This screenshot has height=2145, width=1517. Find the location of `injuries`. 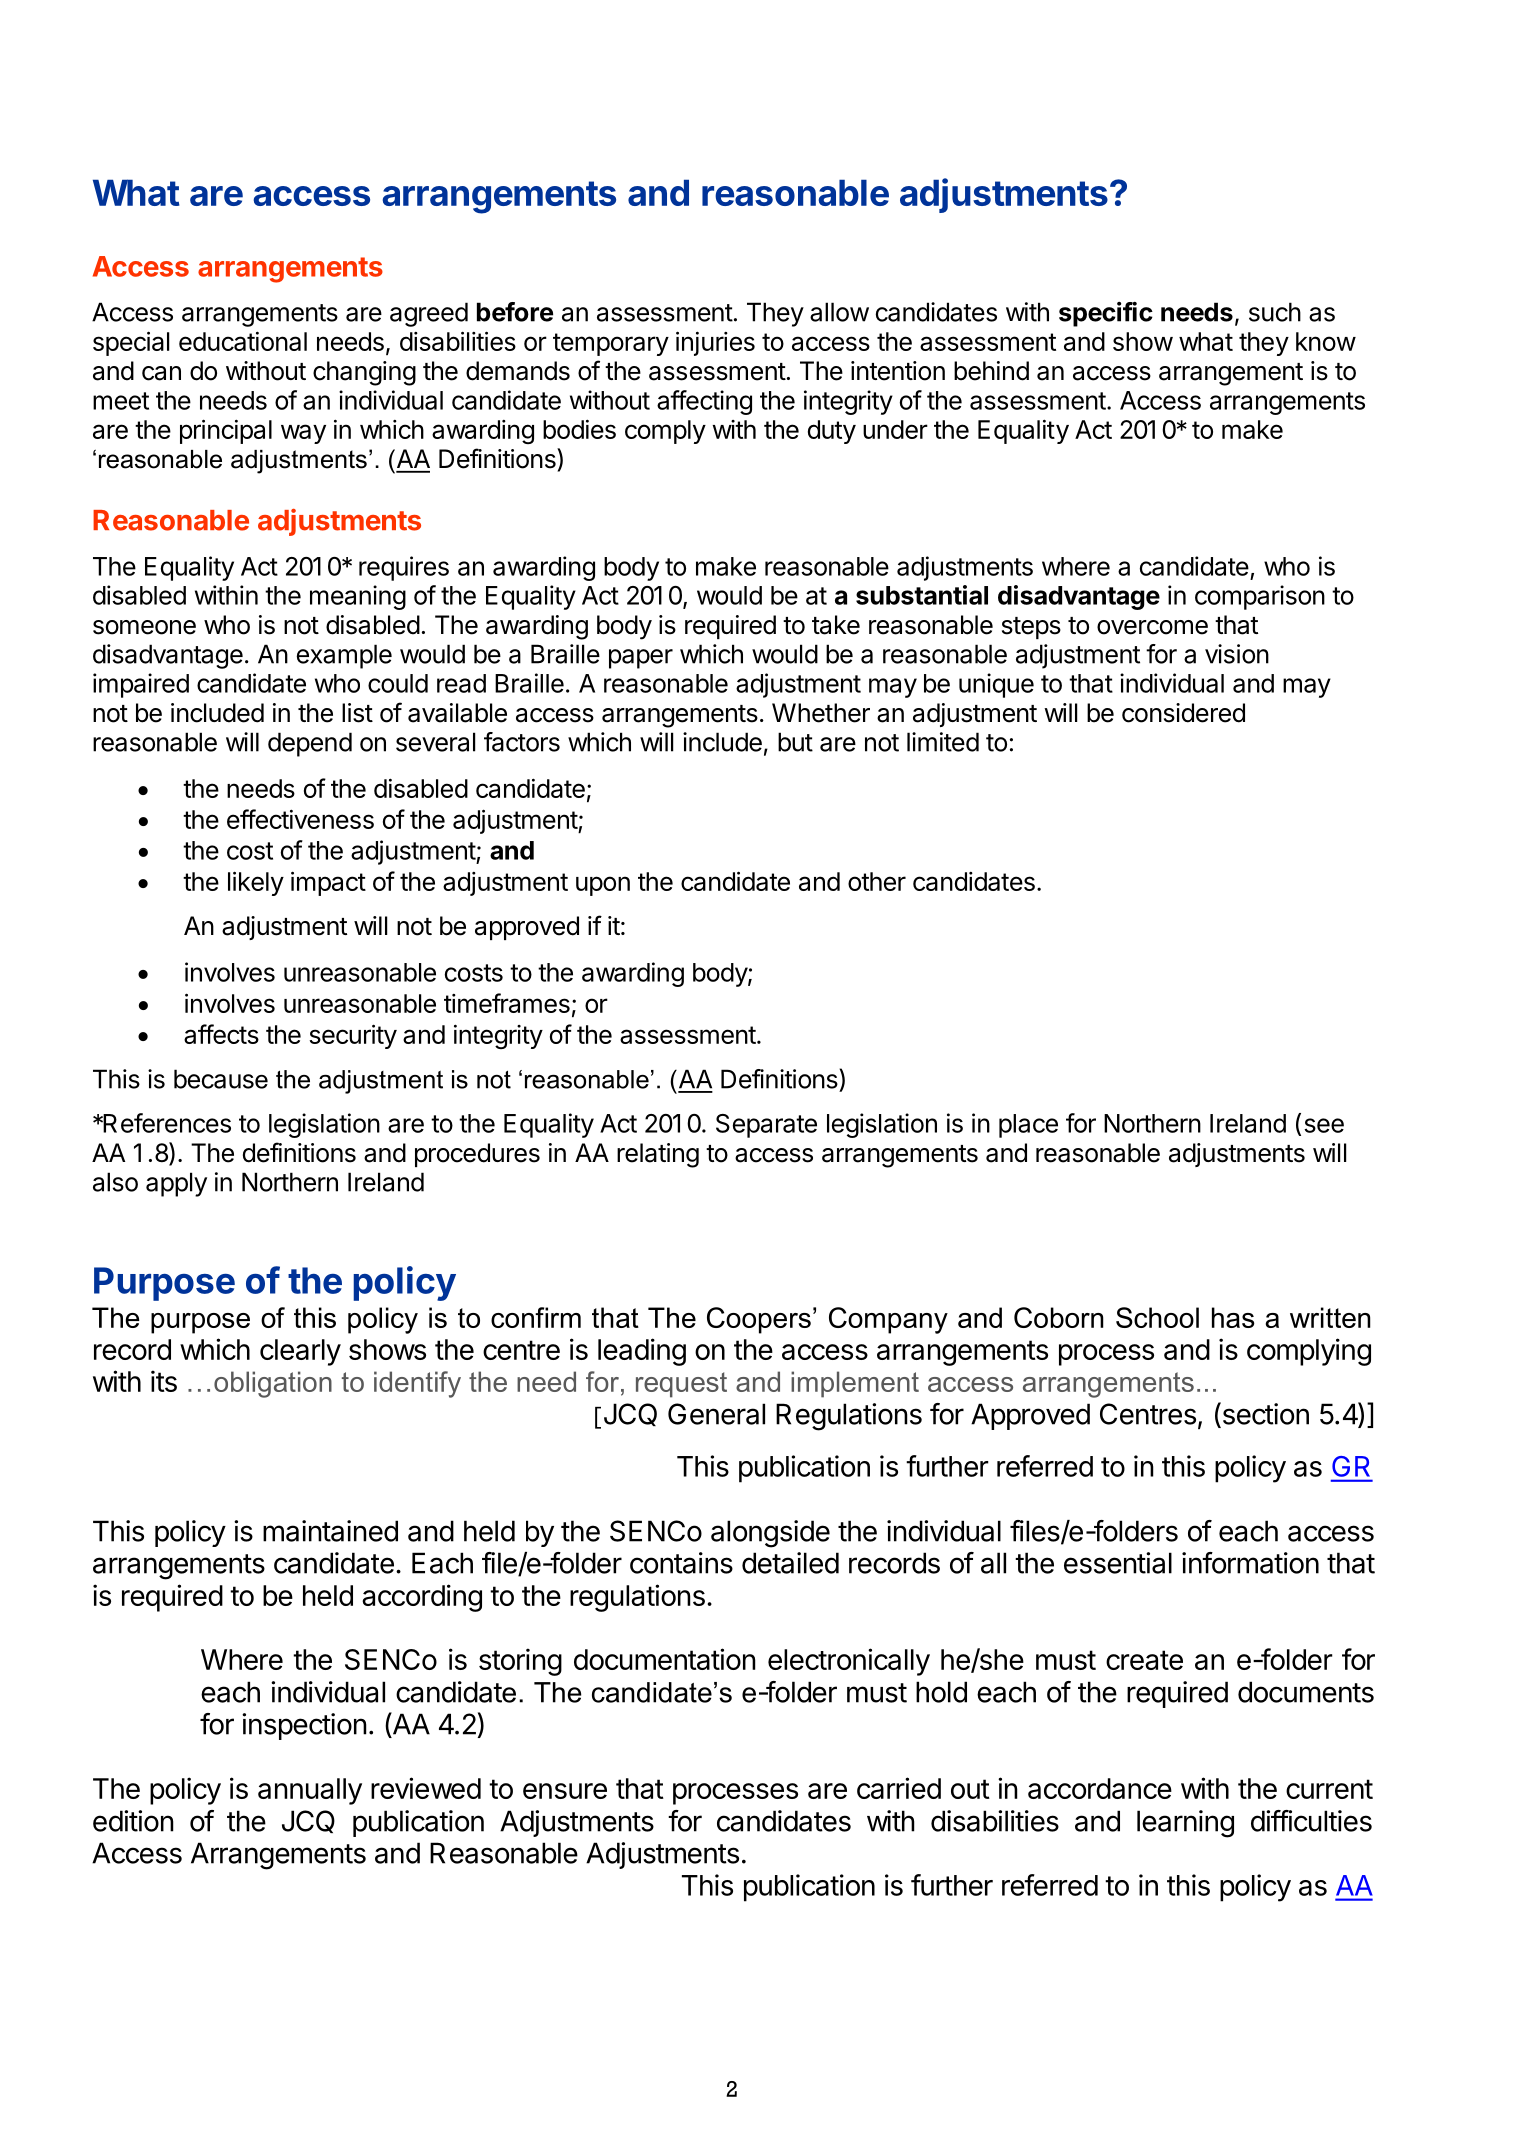

injuries is located at coordinates (715, 343).
